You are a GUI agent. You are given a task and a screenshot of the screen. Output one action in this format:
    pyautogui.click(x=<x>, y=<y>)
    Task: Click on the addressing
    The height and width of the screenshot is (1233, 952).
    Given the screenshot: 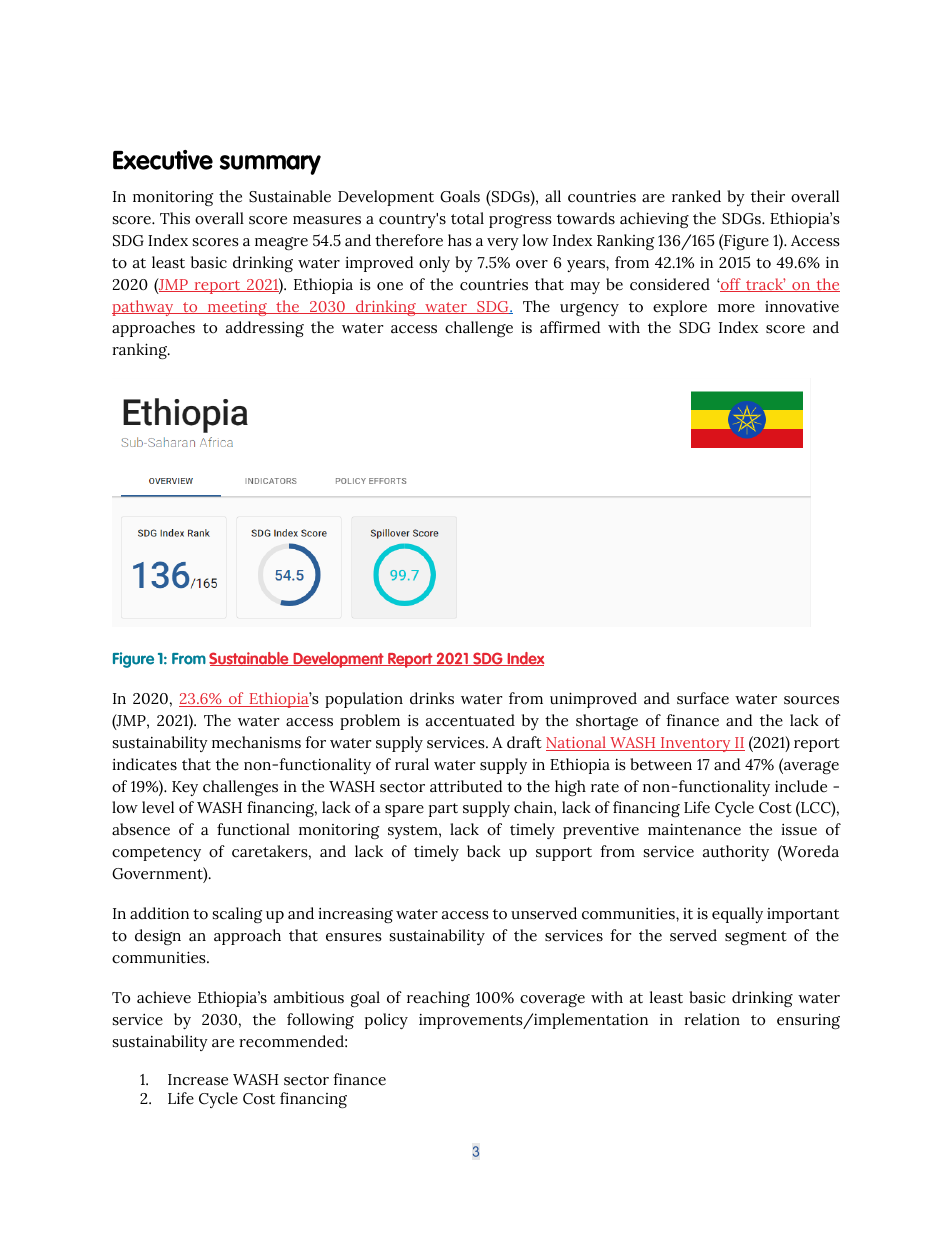 What is the action you would take?
    pyautogui.click(x=265, y=329)
